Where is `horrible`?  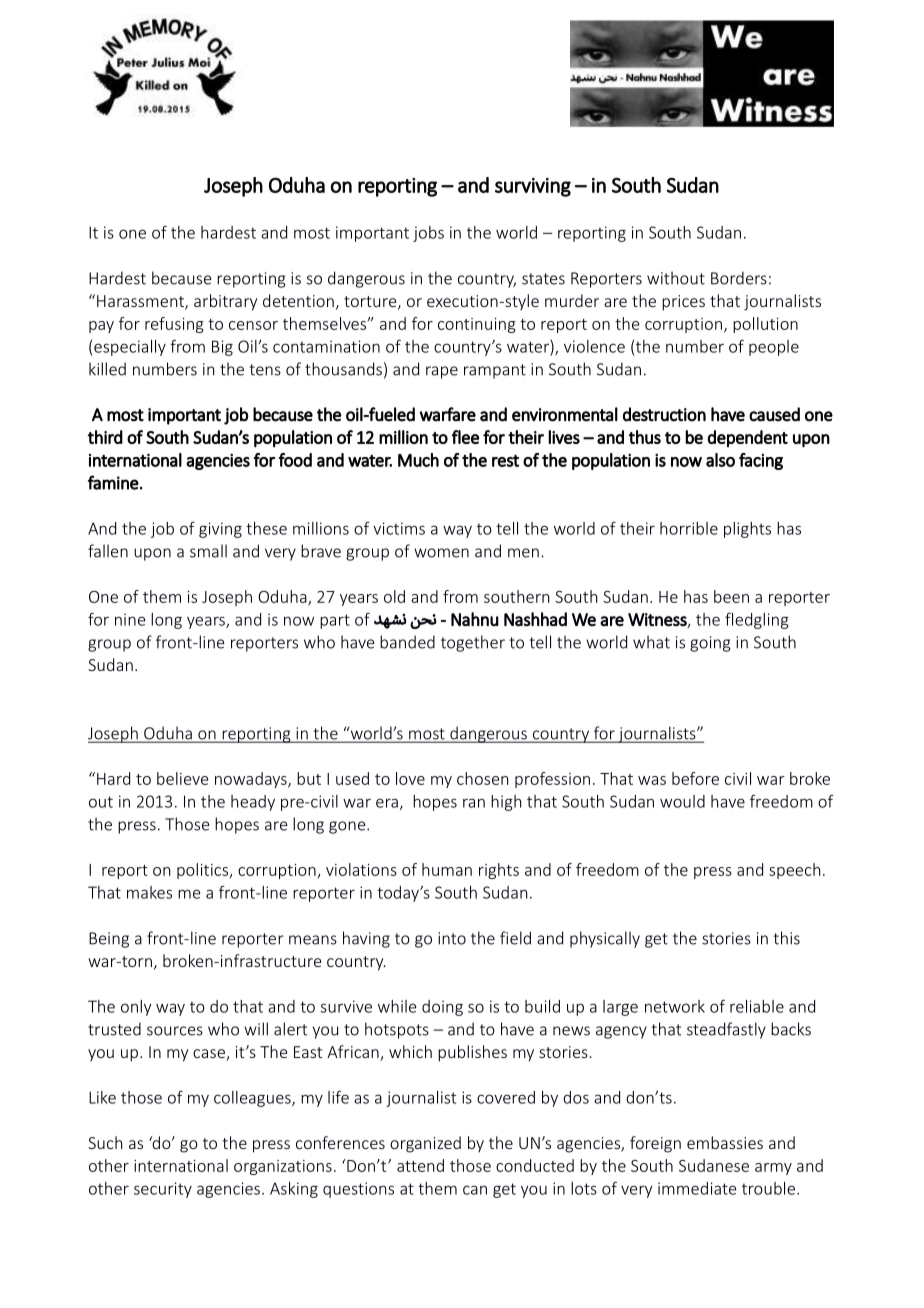
horrible is located at coordinates (689, 528).
